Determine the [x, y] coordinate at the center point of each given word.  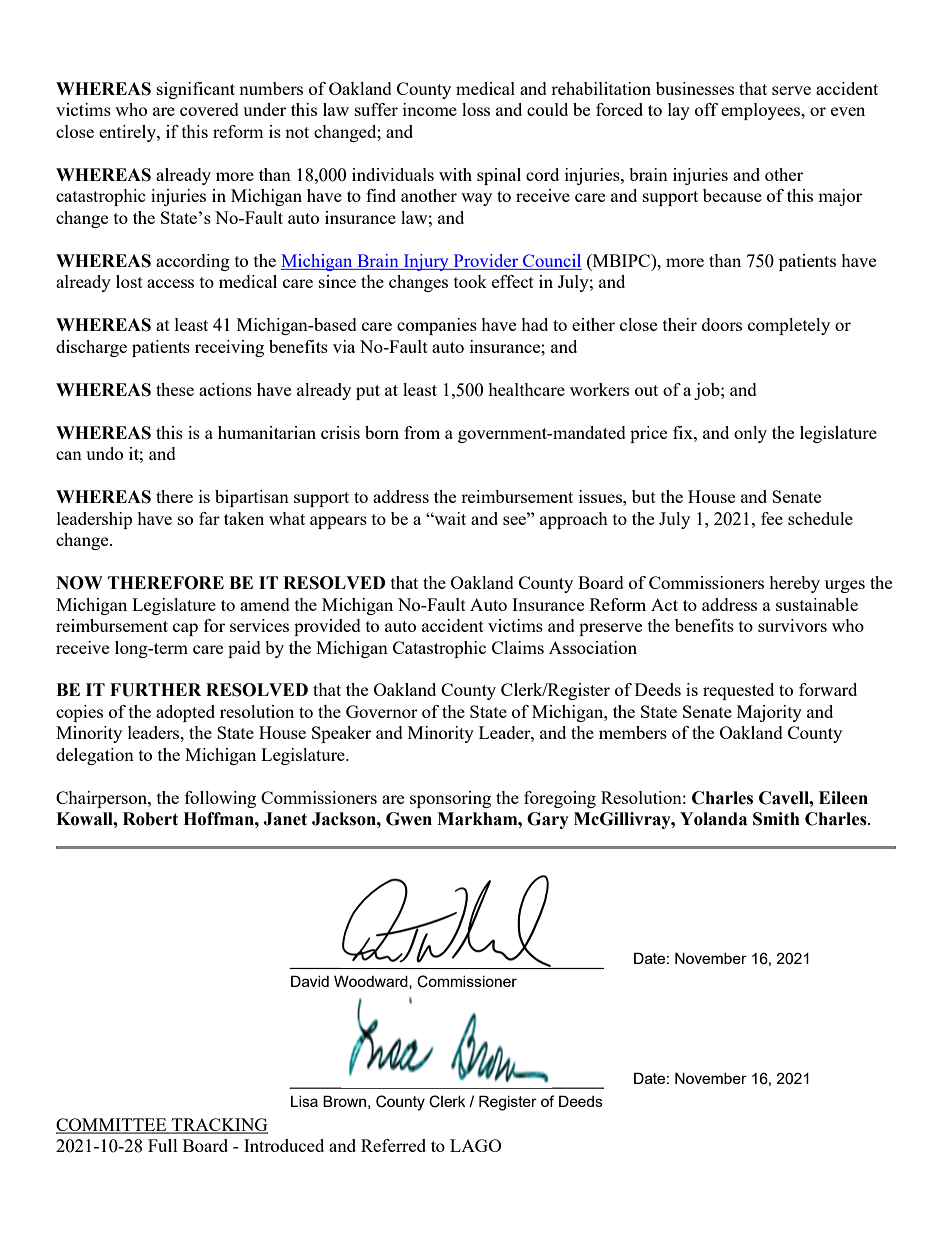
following [220, 799]
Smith [776, 819]
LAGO [476, 1145]
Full [163, 1145]
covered [209, 109]
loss [476, 109]
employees [762, 111]
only [750, 434]
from [422, 432]
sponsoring [450, 799]
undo [104, 453]
